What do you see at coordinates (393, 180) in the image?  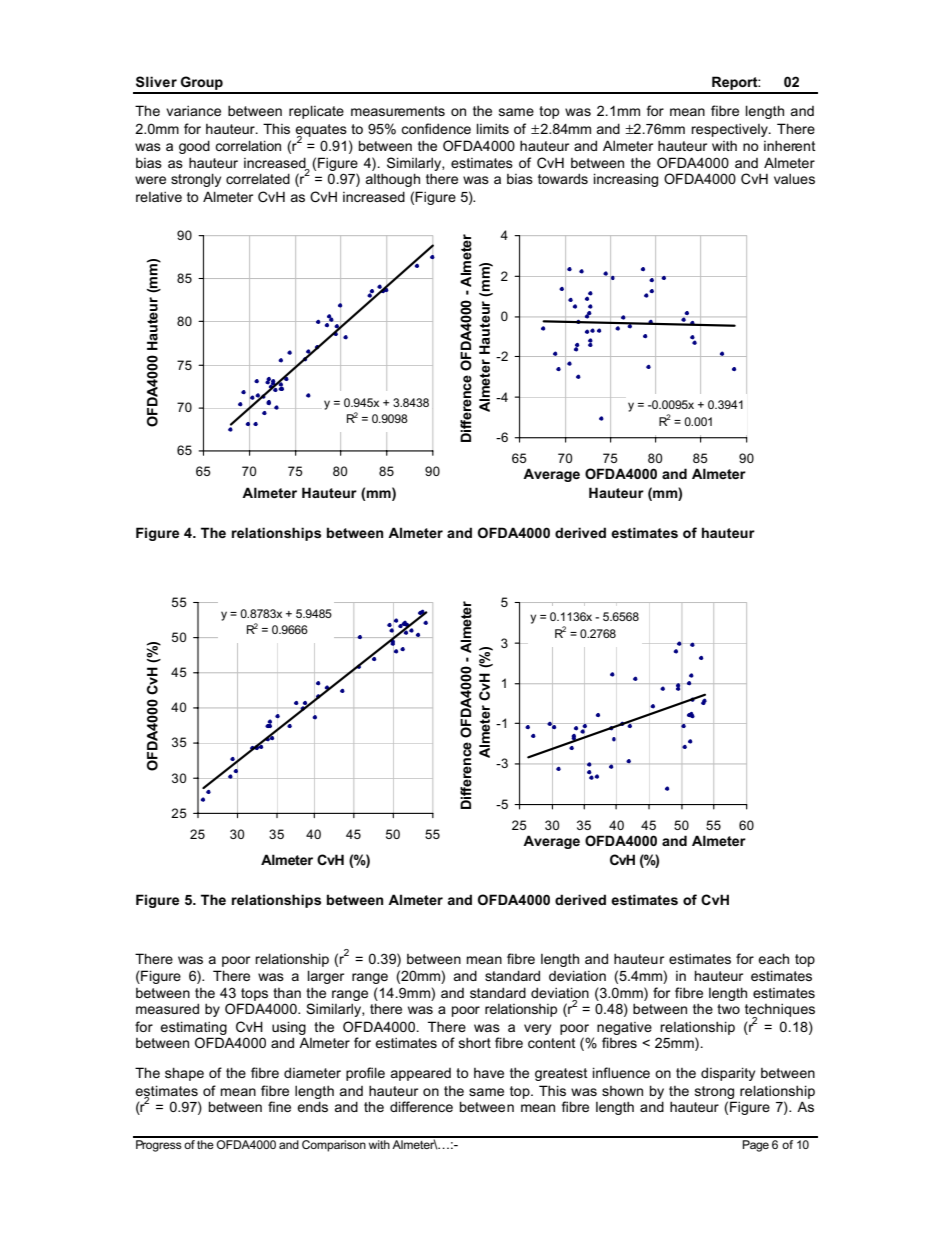 I see `although` at bounding box center [393, 180].
